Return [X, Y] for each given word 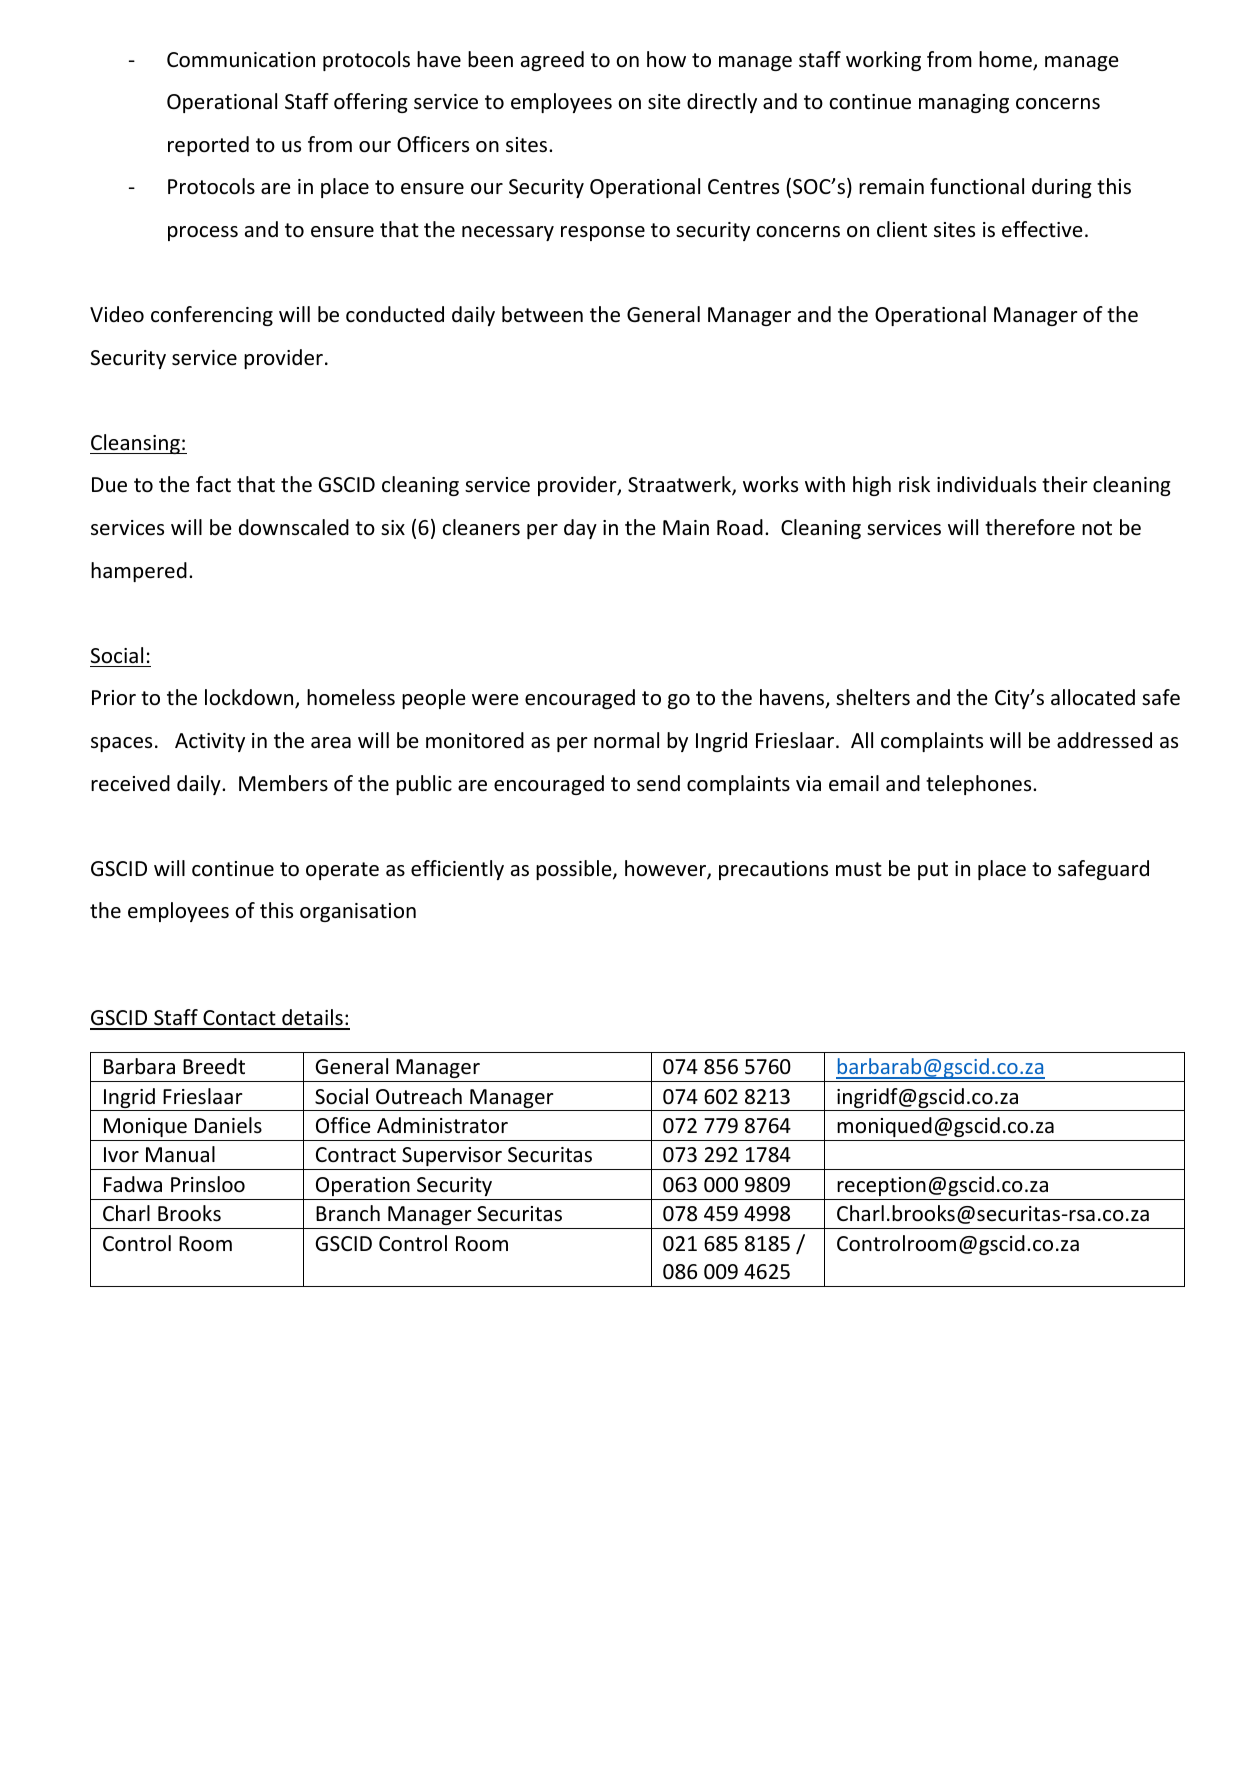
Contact [239, 1019]
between [542, 314]
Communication [241, 60]
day [580, 529]
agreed [552, 61]
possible [575, 870]
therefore [1030, 527]
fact [213, 484]
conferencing [212, 316]
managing [964, 103]
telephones [980, 785]
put [933, 871]
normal [626, 740]
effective [1042, 229]
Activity [210, 742]
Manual [180, 1154]
